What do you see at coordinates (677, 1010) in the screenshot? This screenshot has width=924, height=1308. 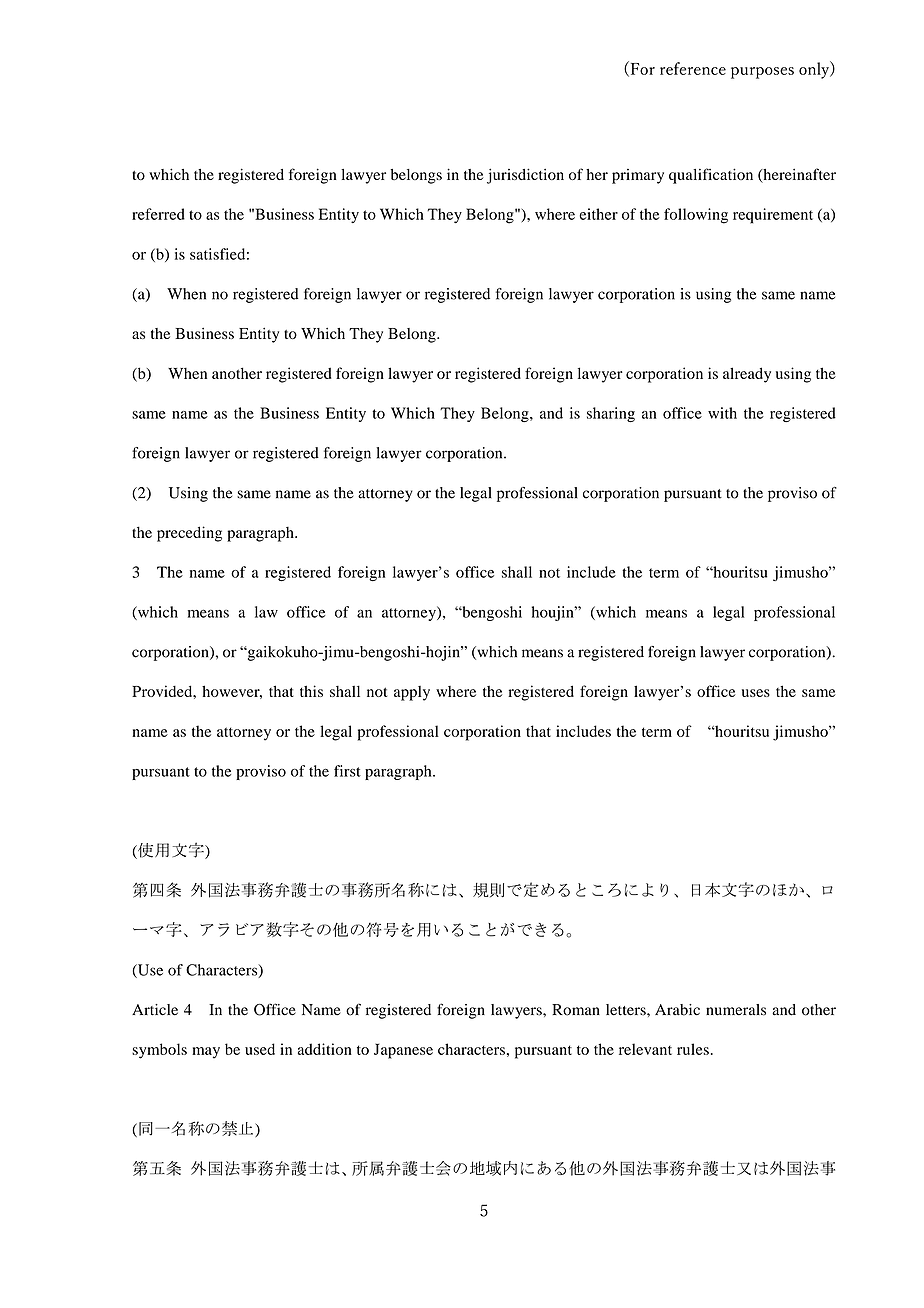 I see `Arabic` at bounding box center [677, 1010].
